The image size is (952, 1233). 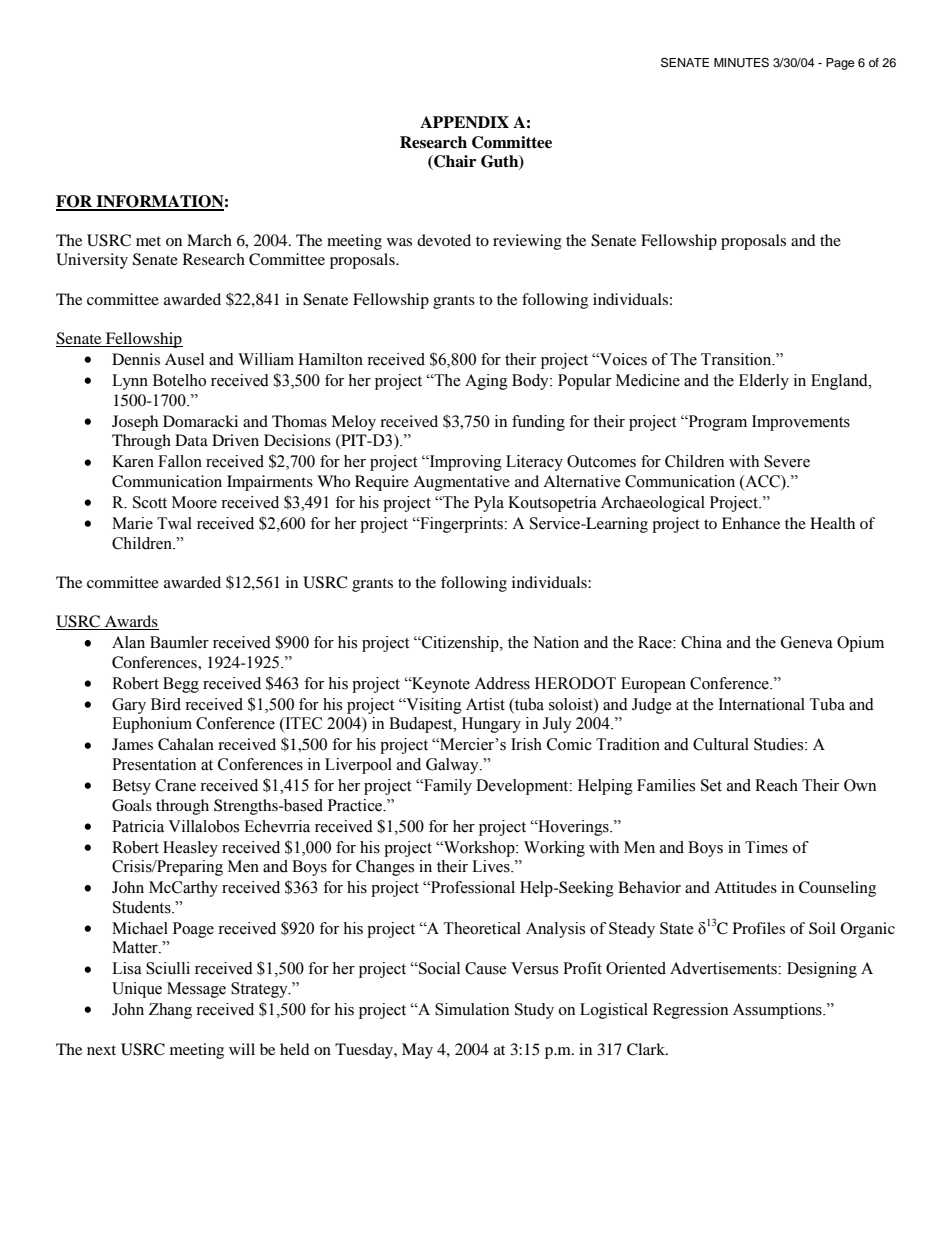 I want to click on March, so click(x=209, y=240).
